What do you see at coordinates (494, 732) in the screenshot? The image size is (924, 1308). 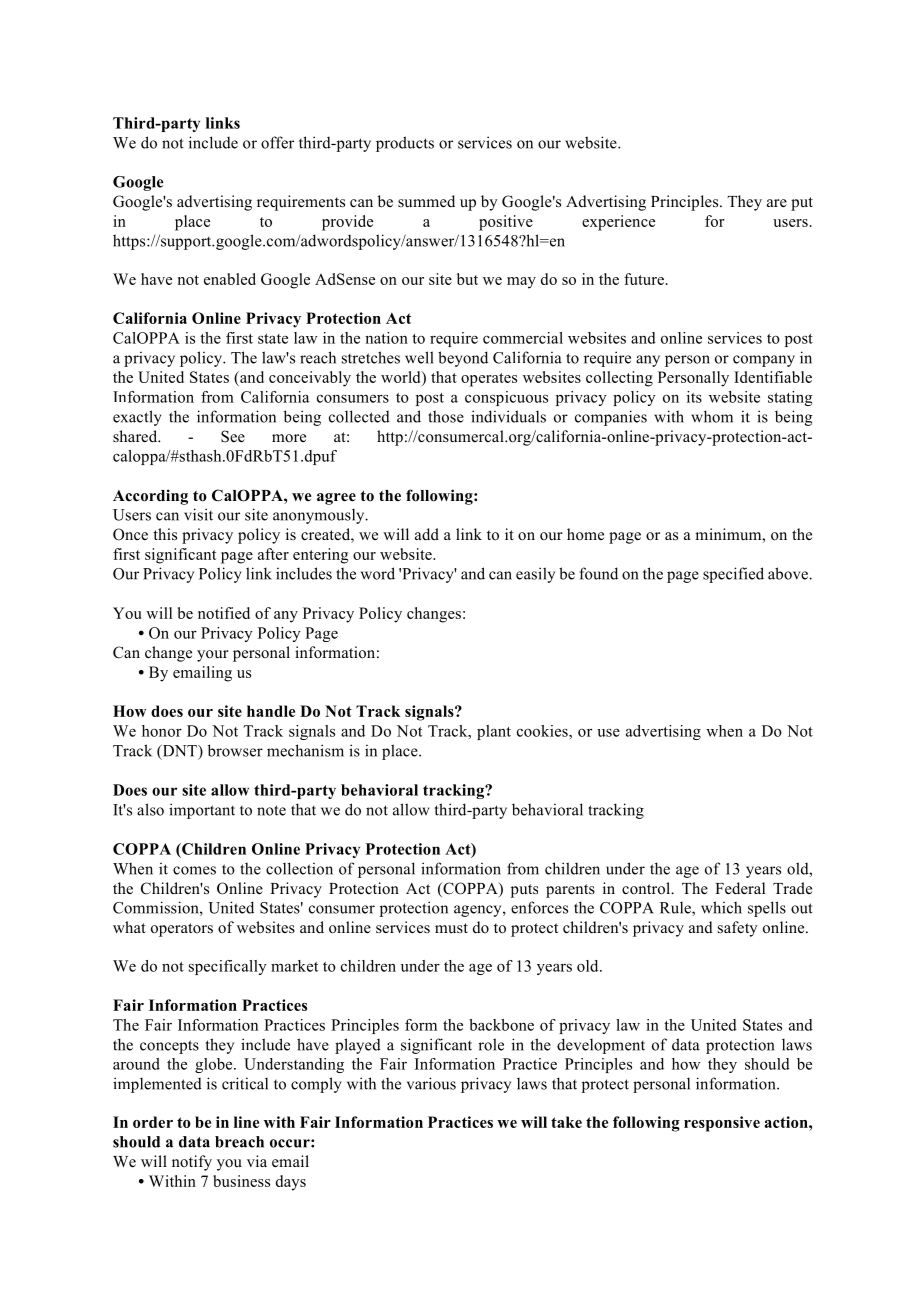 I see `plant` at bounding box center [494, 732].
